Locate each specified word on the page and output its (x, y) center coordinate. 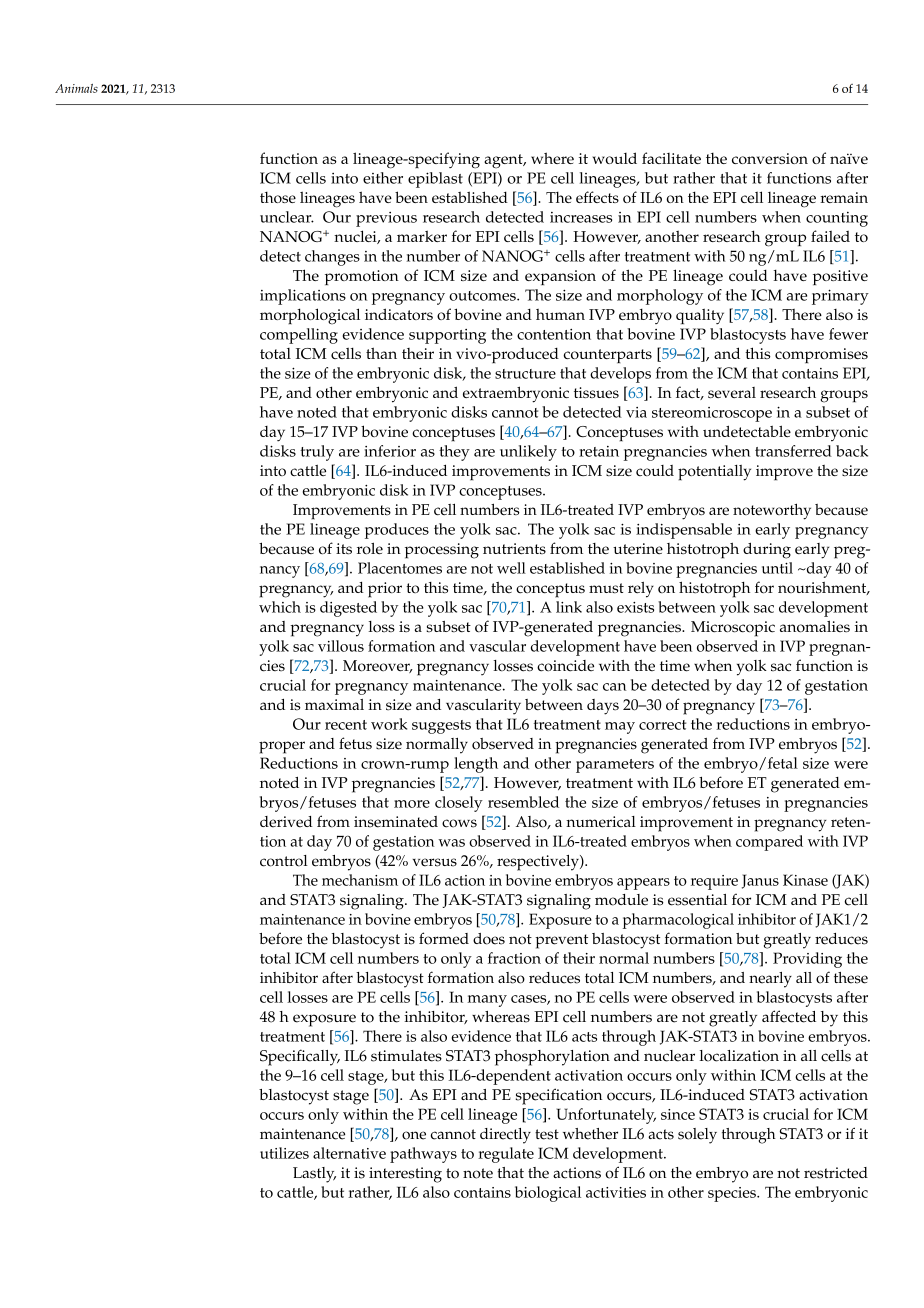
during (767, 550)
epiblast (435, 180)
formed (444, 938)
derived (286, 822)
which (280, 607)
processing (442, 551)
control (284, 861)
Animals (76, 88)
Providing (807, 960)
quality (700, 316)
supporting (447, 336)
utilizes (284, 1153)
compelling (299, 336)
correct (662, 725)
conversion (770, 158)
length (476, 765)
